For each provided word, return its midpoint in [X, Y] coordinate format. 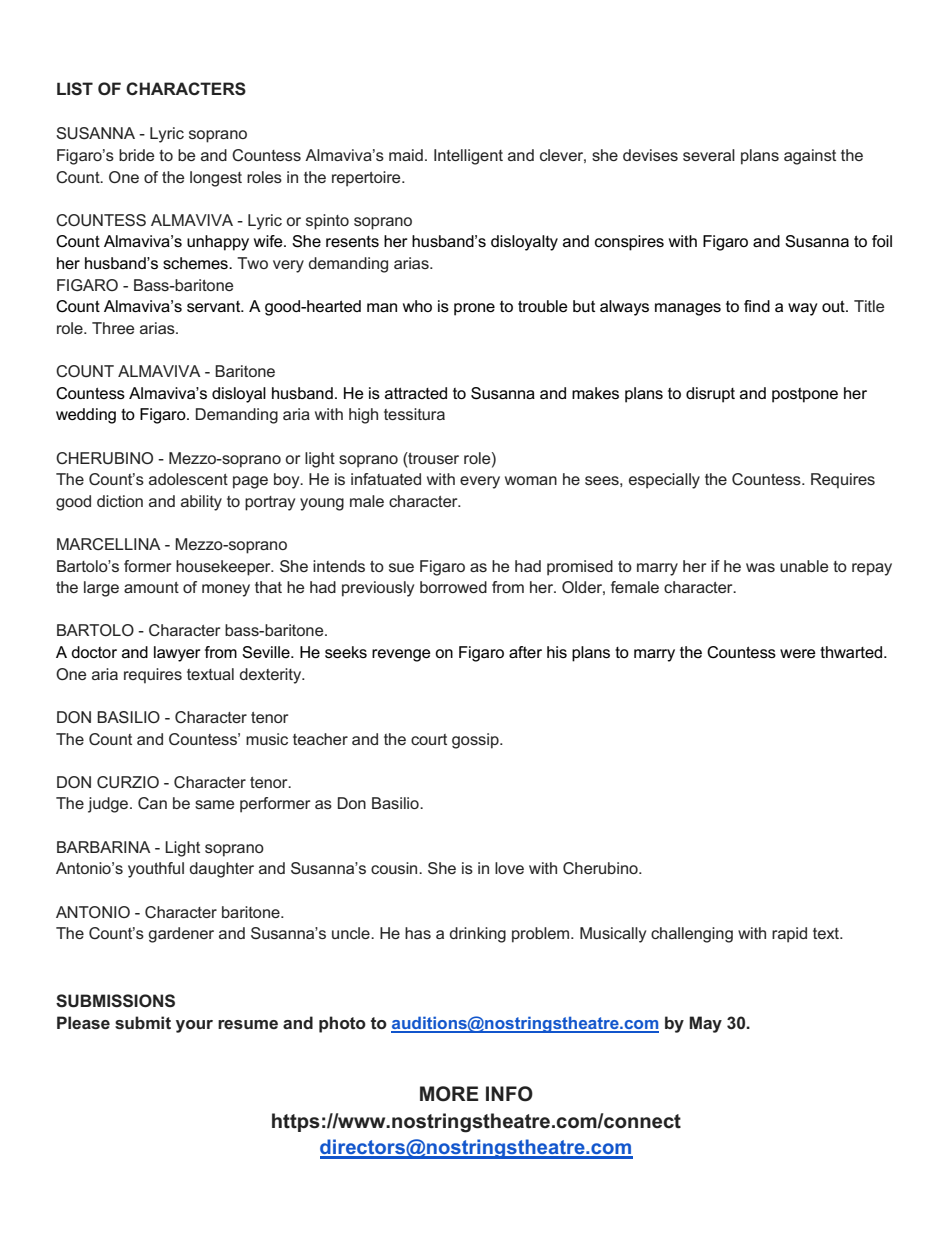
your [194, 1026]
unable [804, 566]
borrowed [453, 587]
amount [151, 587]
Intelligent [468, 157]
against [810, 157]
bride [136, 155]
